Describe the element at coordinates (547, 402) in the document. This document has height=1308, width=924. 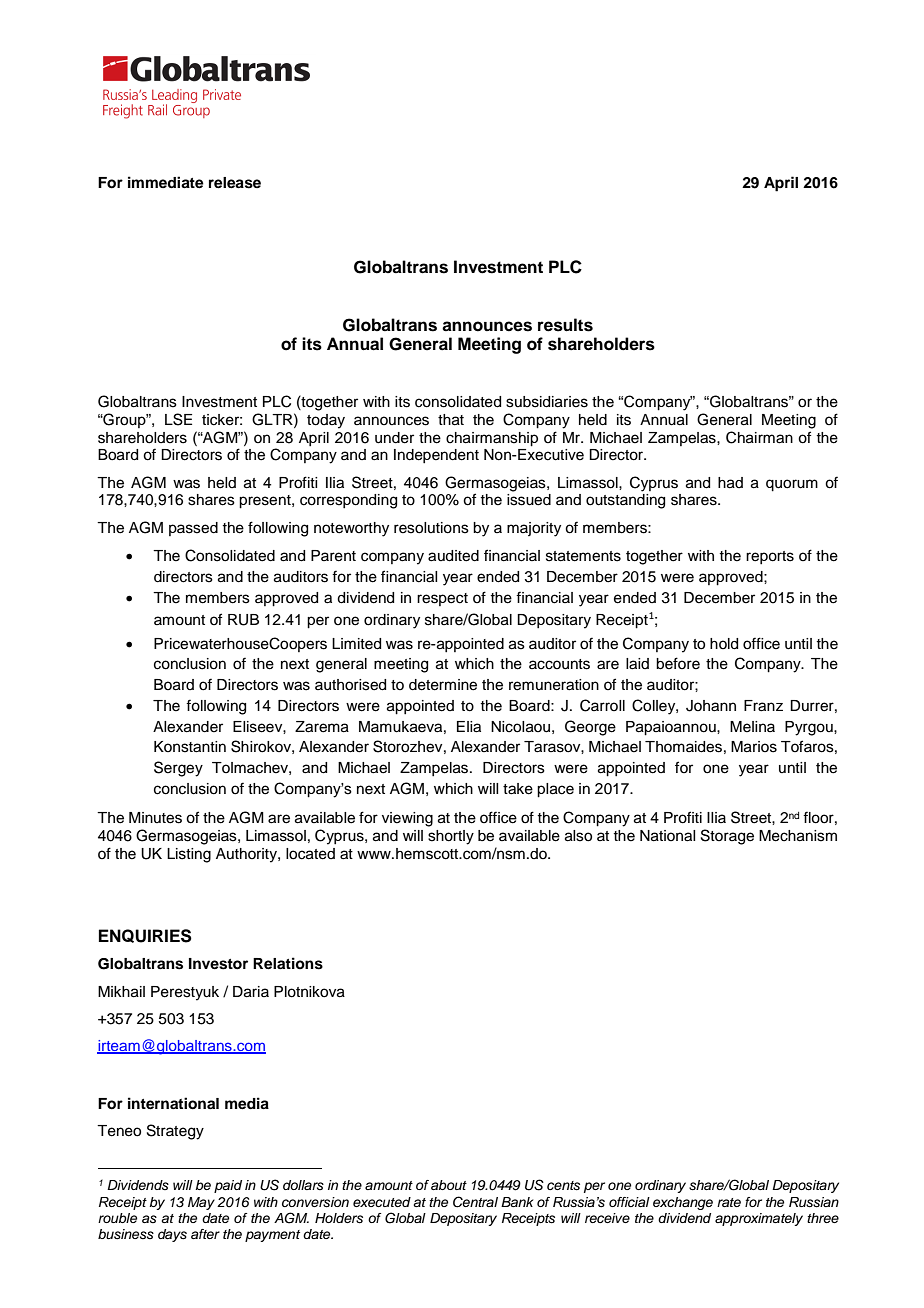
I see `subsidiaries` at that location.
